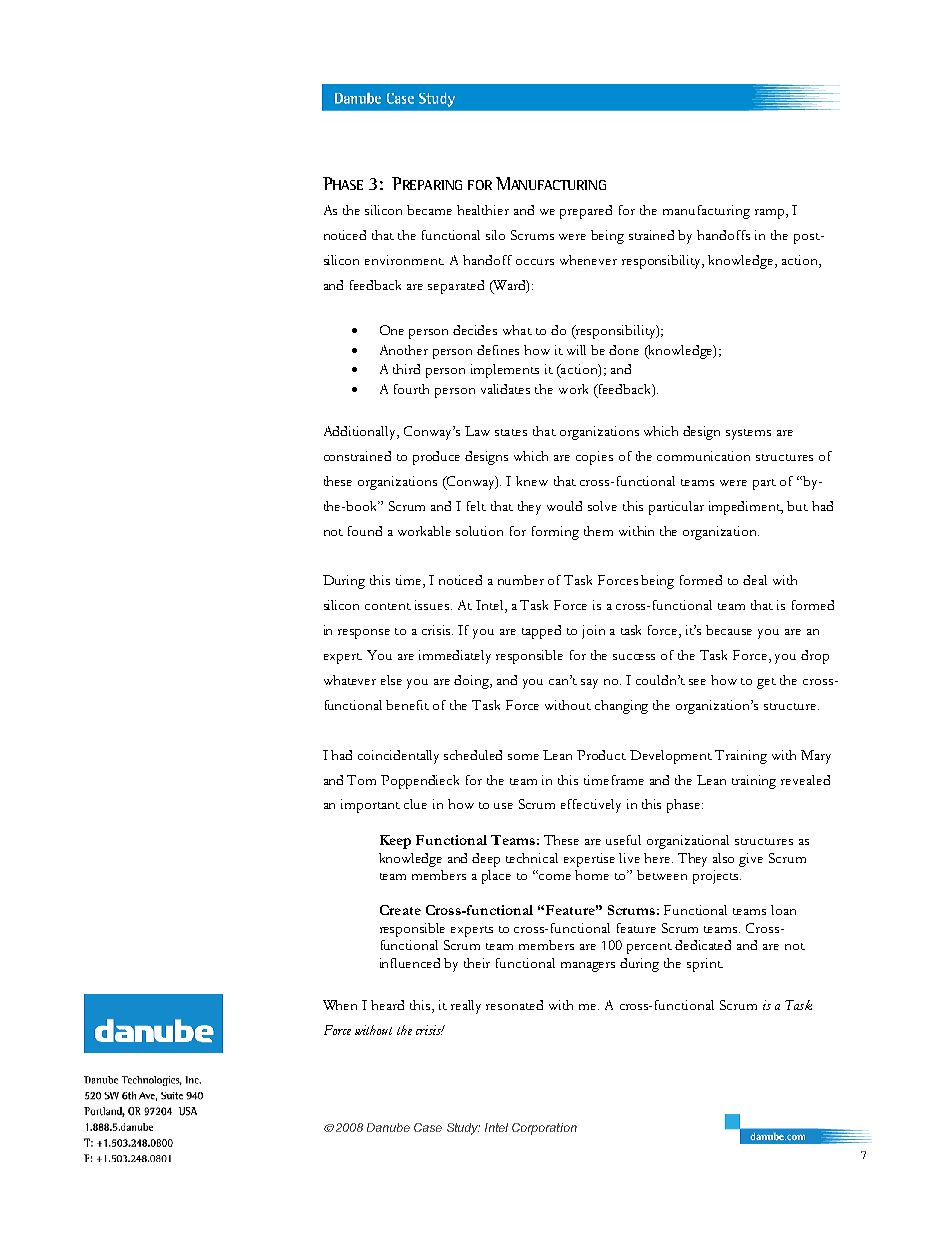 Image resolution: width=952 pixels, height=1233 pixels. I want to click on found, so click(365, 531).
